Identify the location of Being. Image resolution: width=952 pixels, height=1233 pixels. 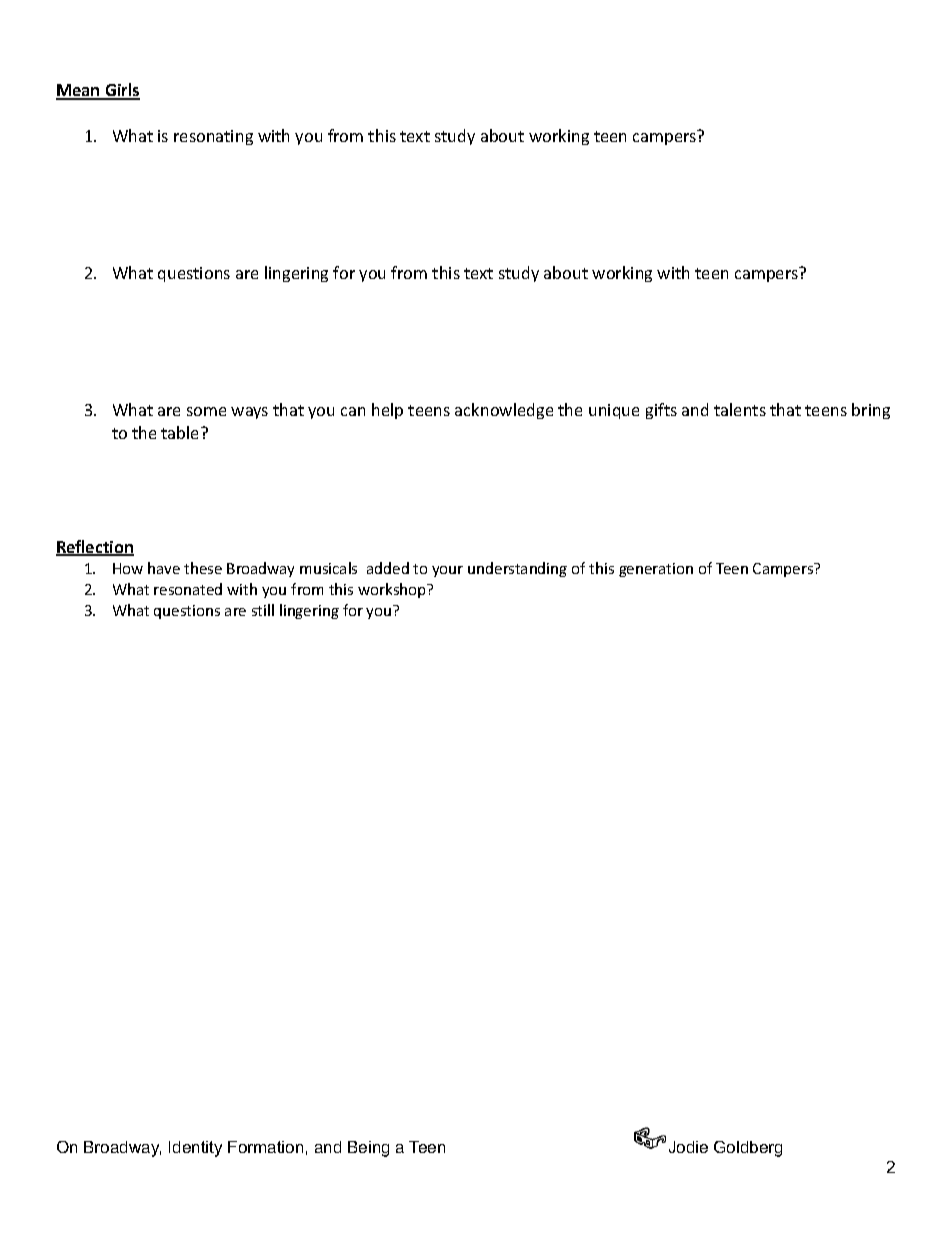
(368, 1149).
